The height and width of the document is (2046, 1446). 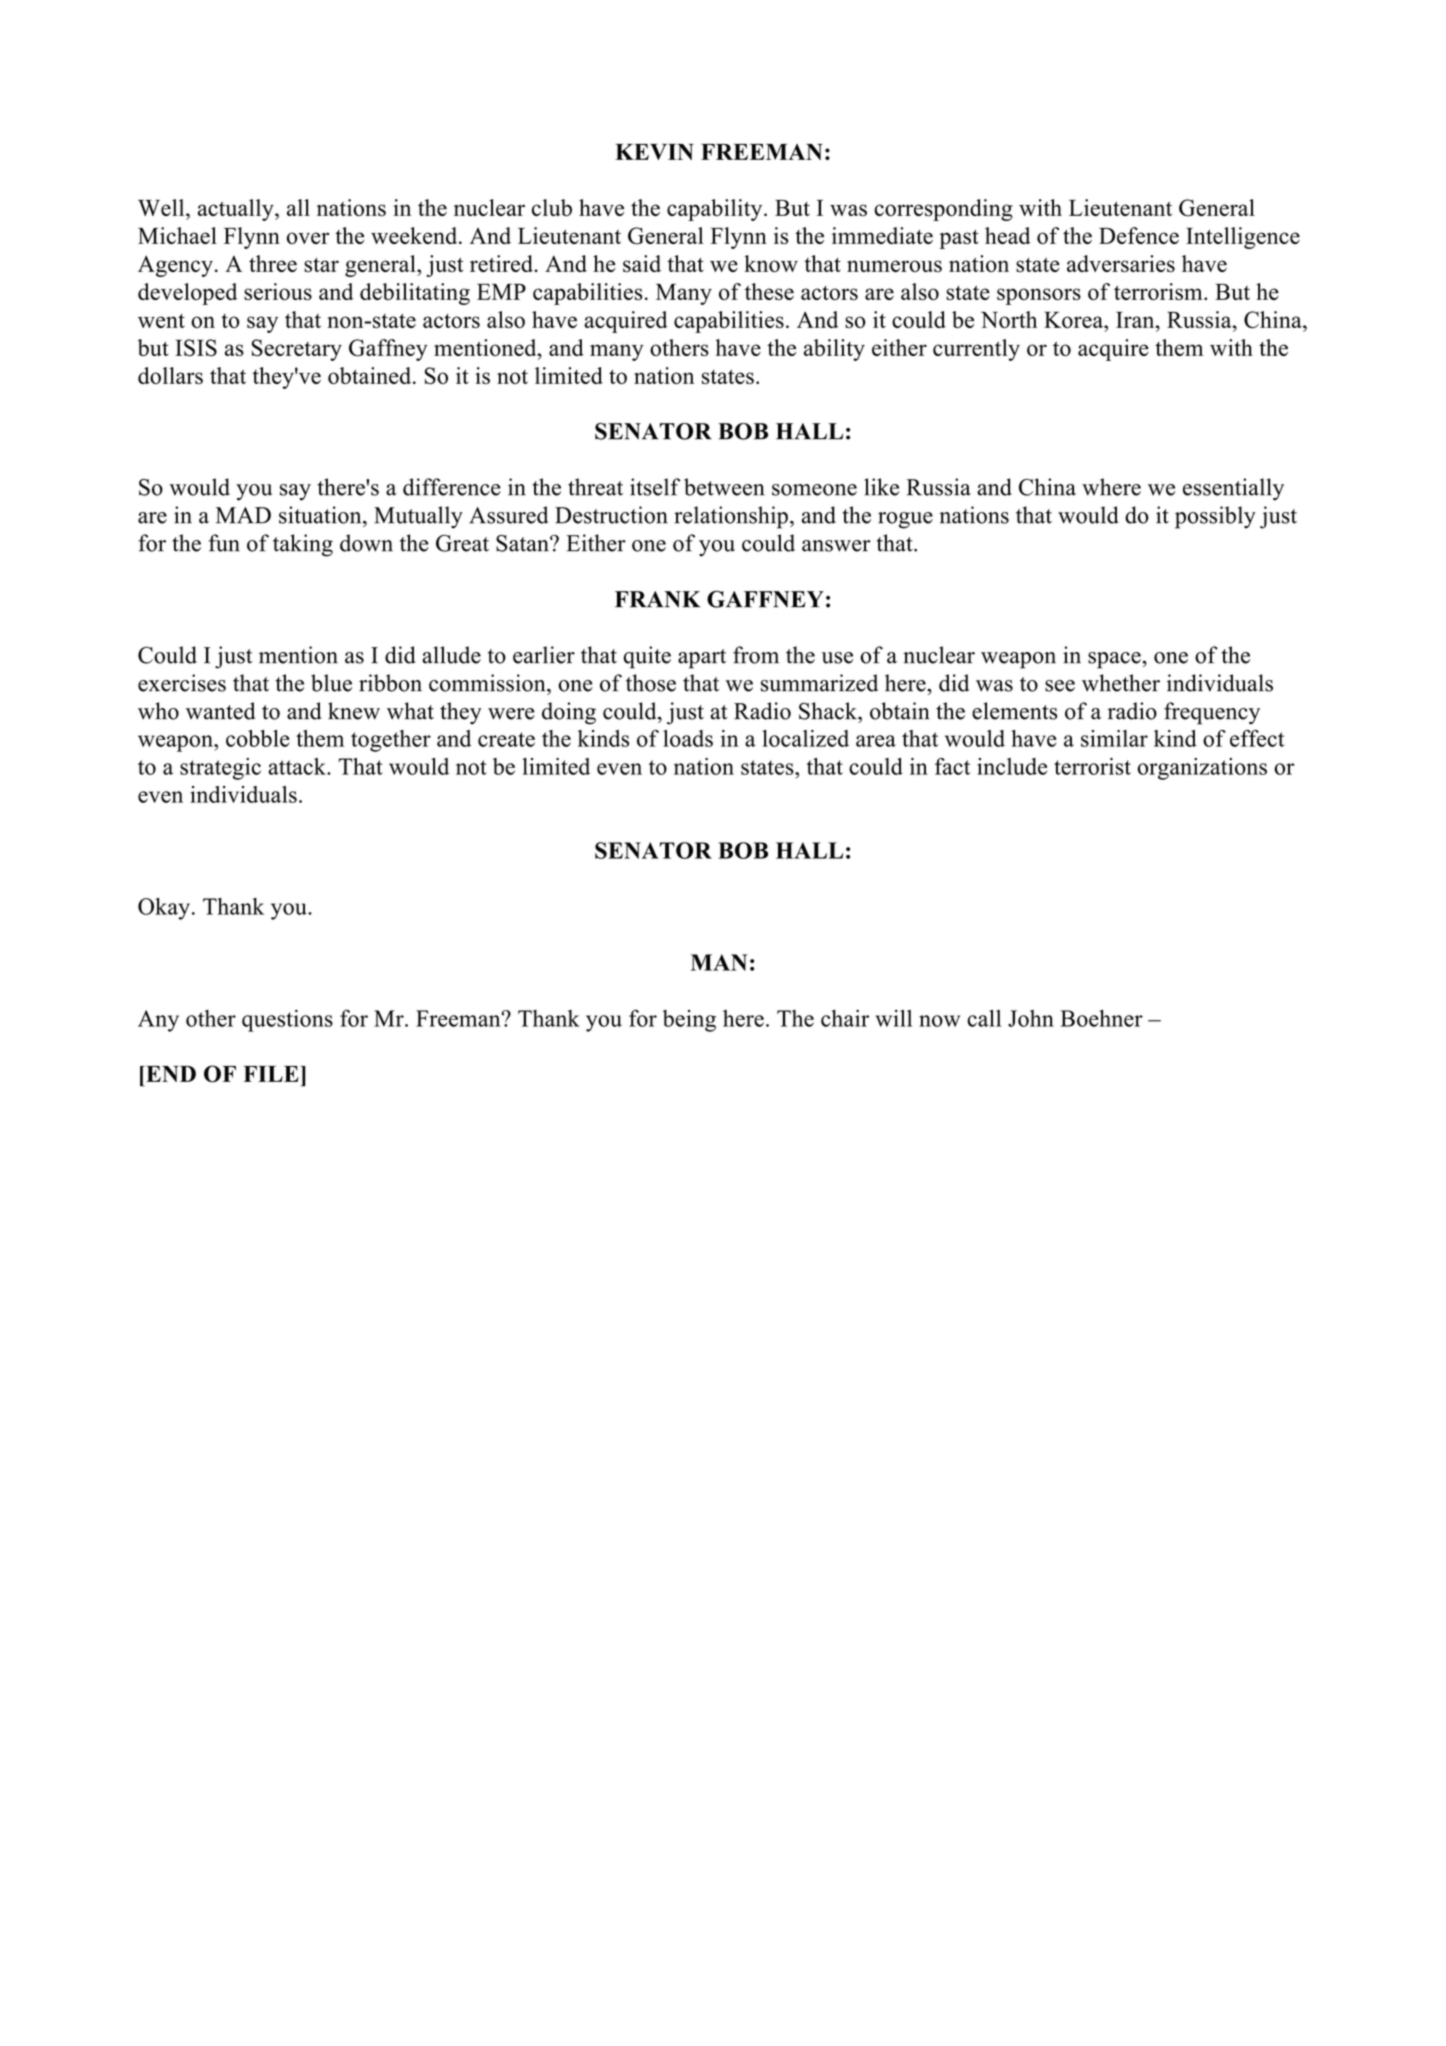 I want to click on KEVIN, so click(x=654, y=152).
